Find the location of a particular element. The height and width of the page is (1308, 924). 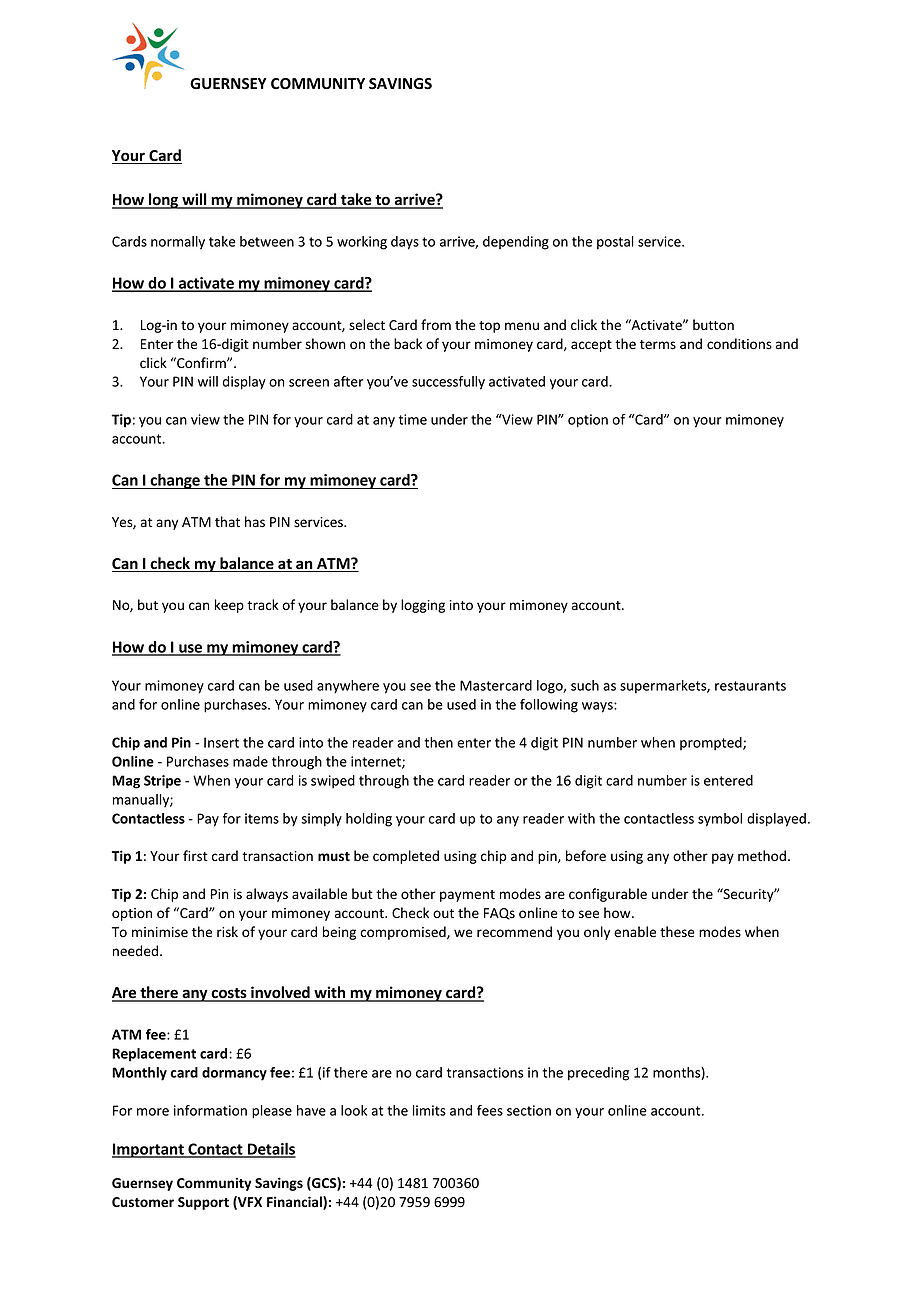

terms is located at coordinates (658, 345).
